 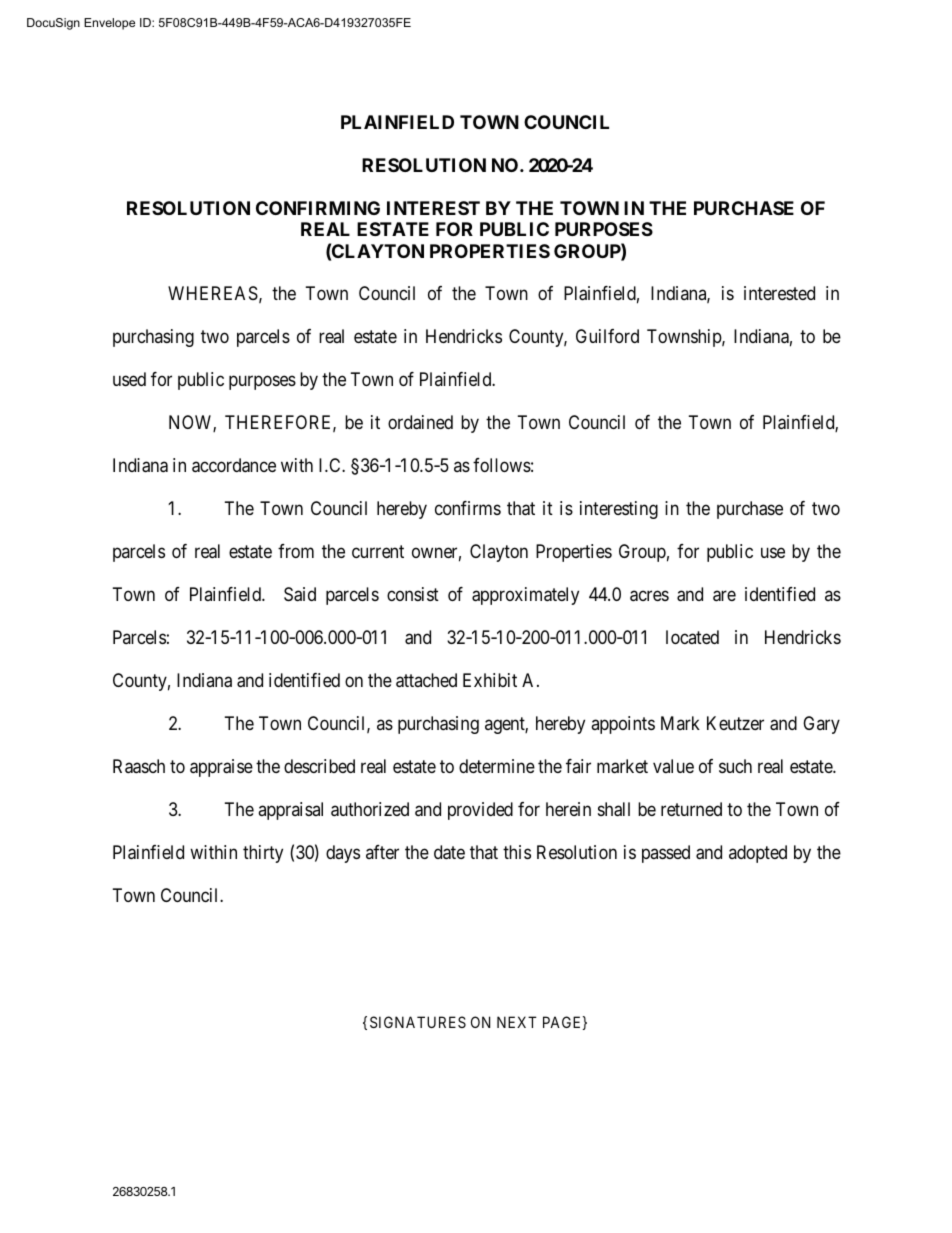 I want to click on adopted, so click(x=758, y=854).
